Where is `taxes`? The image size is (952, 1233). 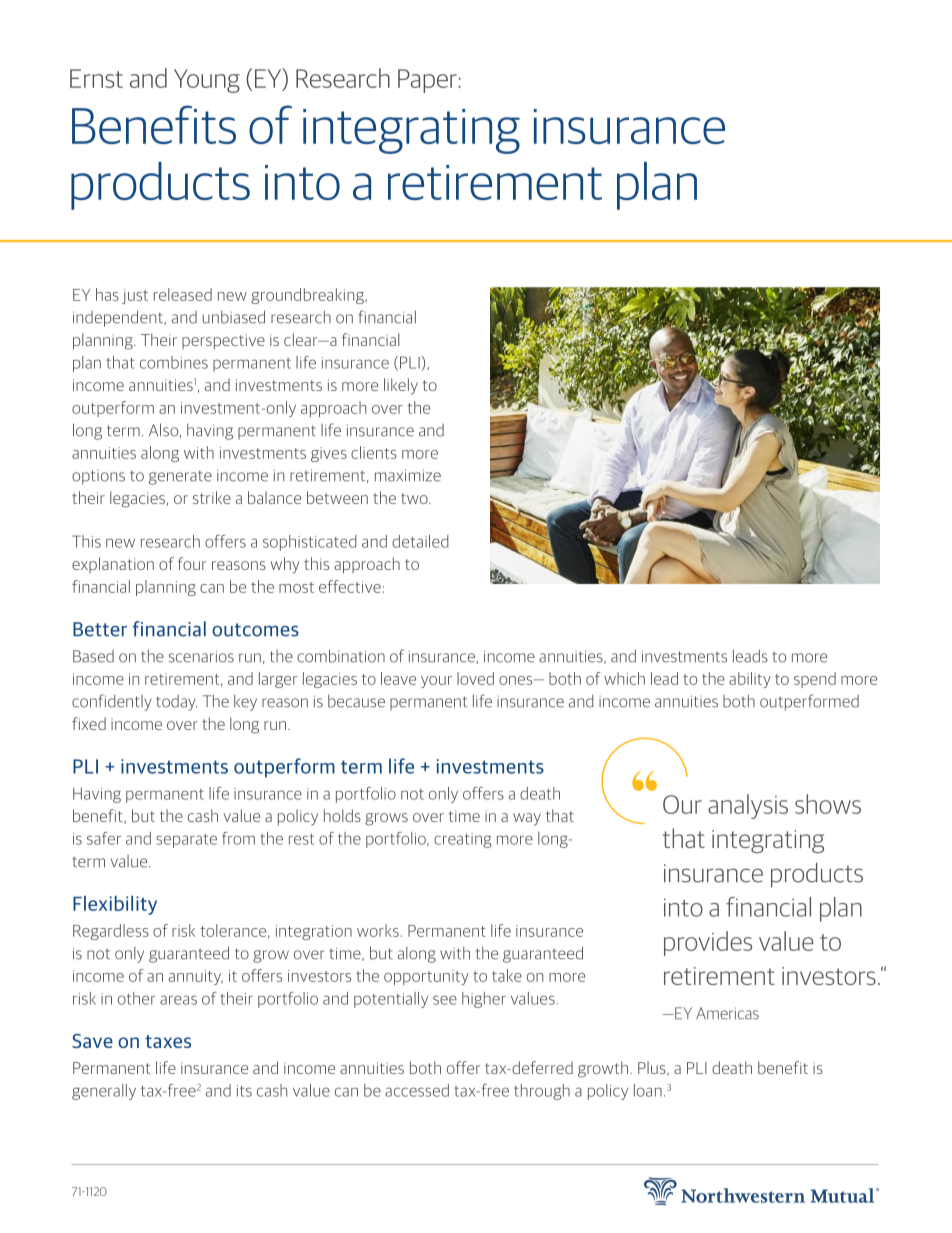
taxes is located at coordinates (168, 1041).
